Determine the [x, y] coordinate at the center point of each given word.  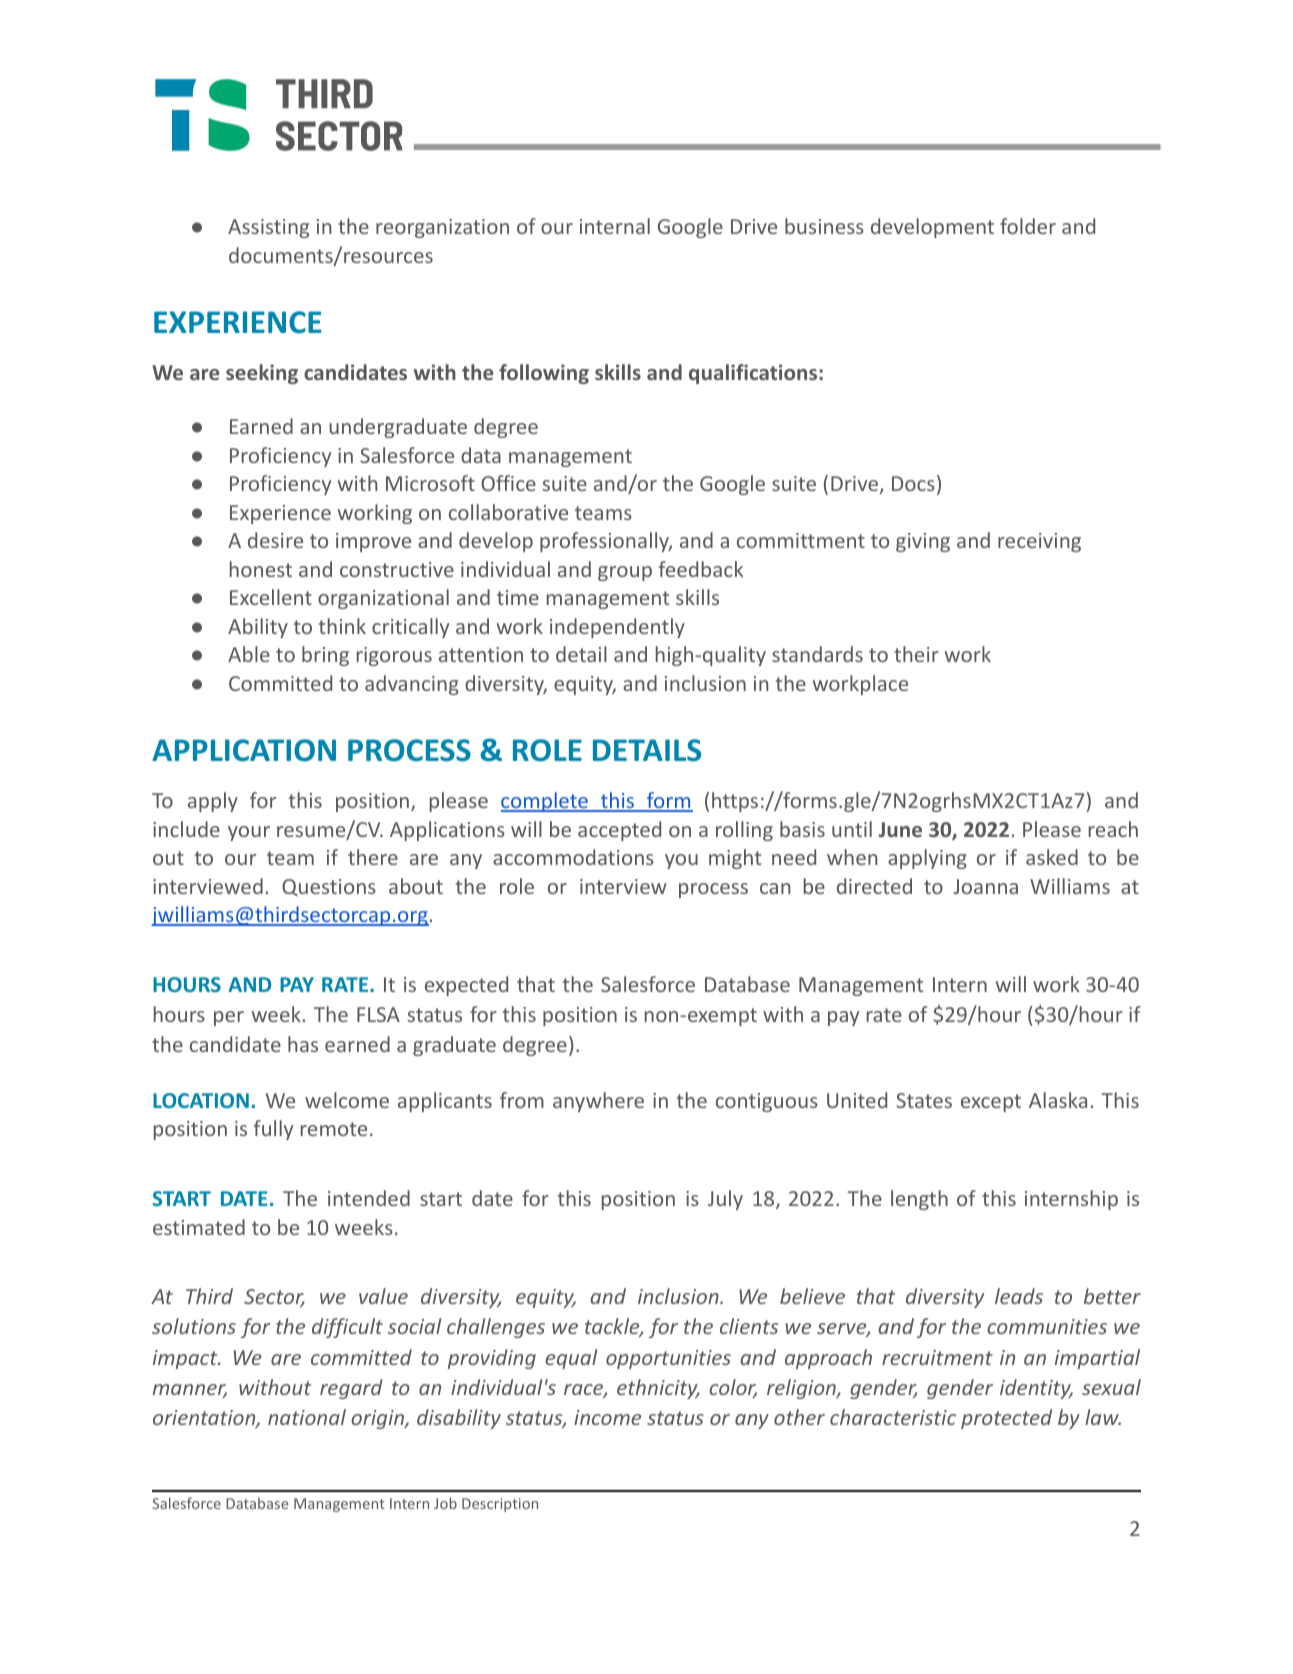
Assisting [268, 228]
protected [1006, 1419]
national [307, 1417]
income [607, 1417]
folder [1028, 226]
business [824, 226]
